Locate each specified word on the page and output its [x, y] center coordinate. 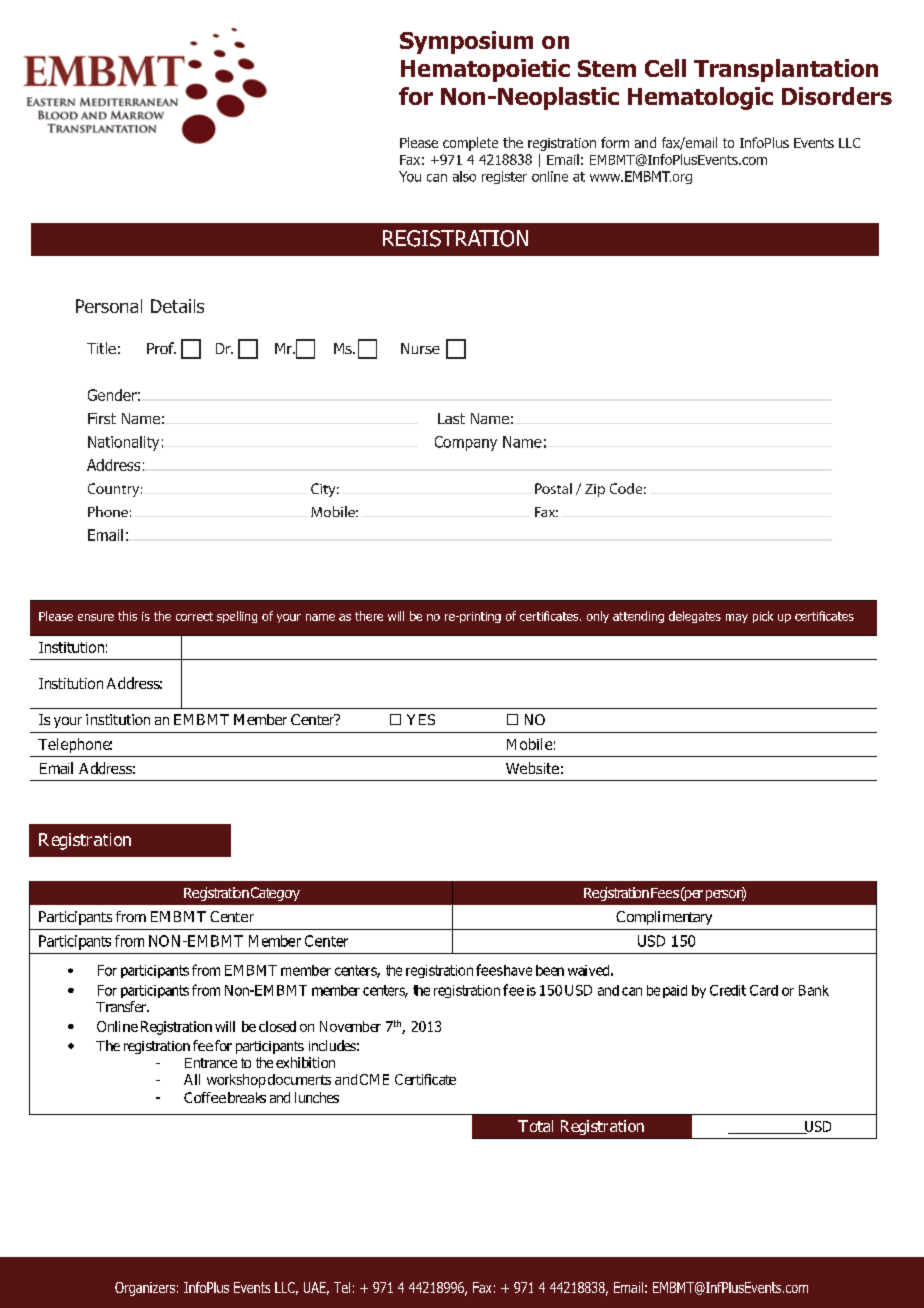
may [737, 618]
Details [177, 306]
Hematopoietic [485, 70]
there [369, 616]
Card [764, 990]
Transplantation [786, 70]
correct [194, 616]
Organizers [145, 1289]
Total [535, 1126]
